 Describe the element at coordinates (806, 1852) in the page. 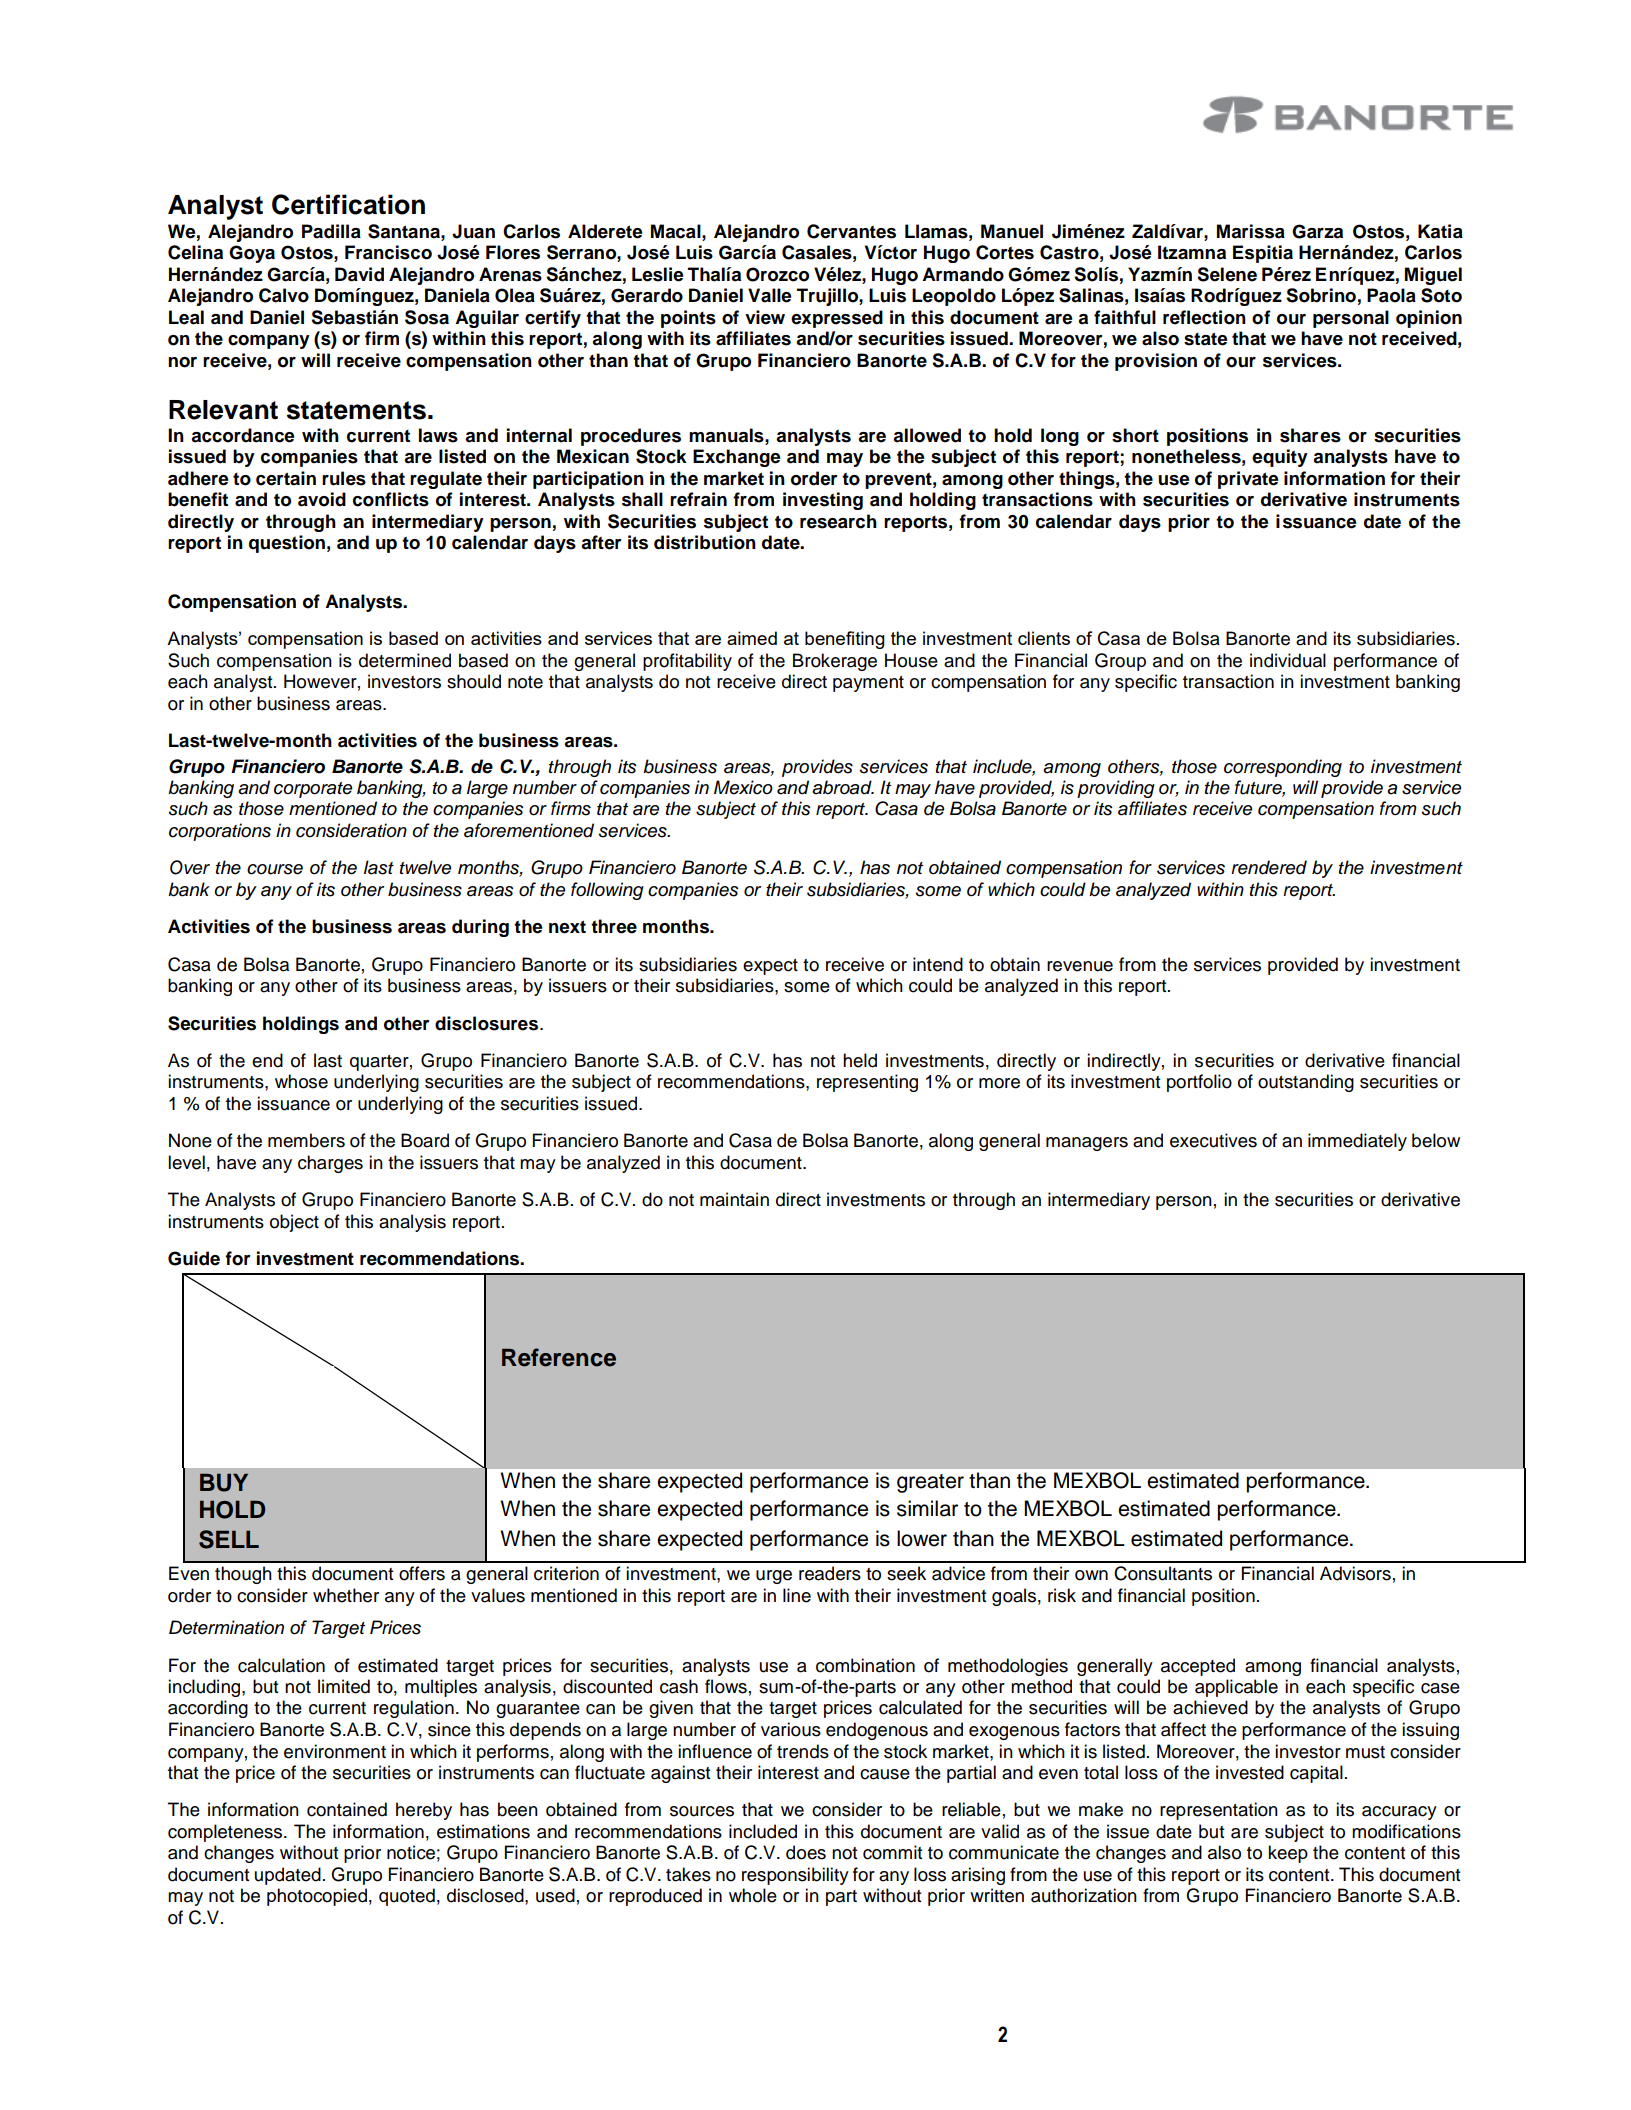

I see `does` at that location.
